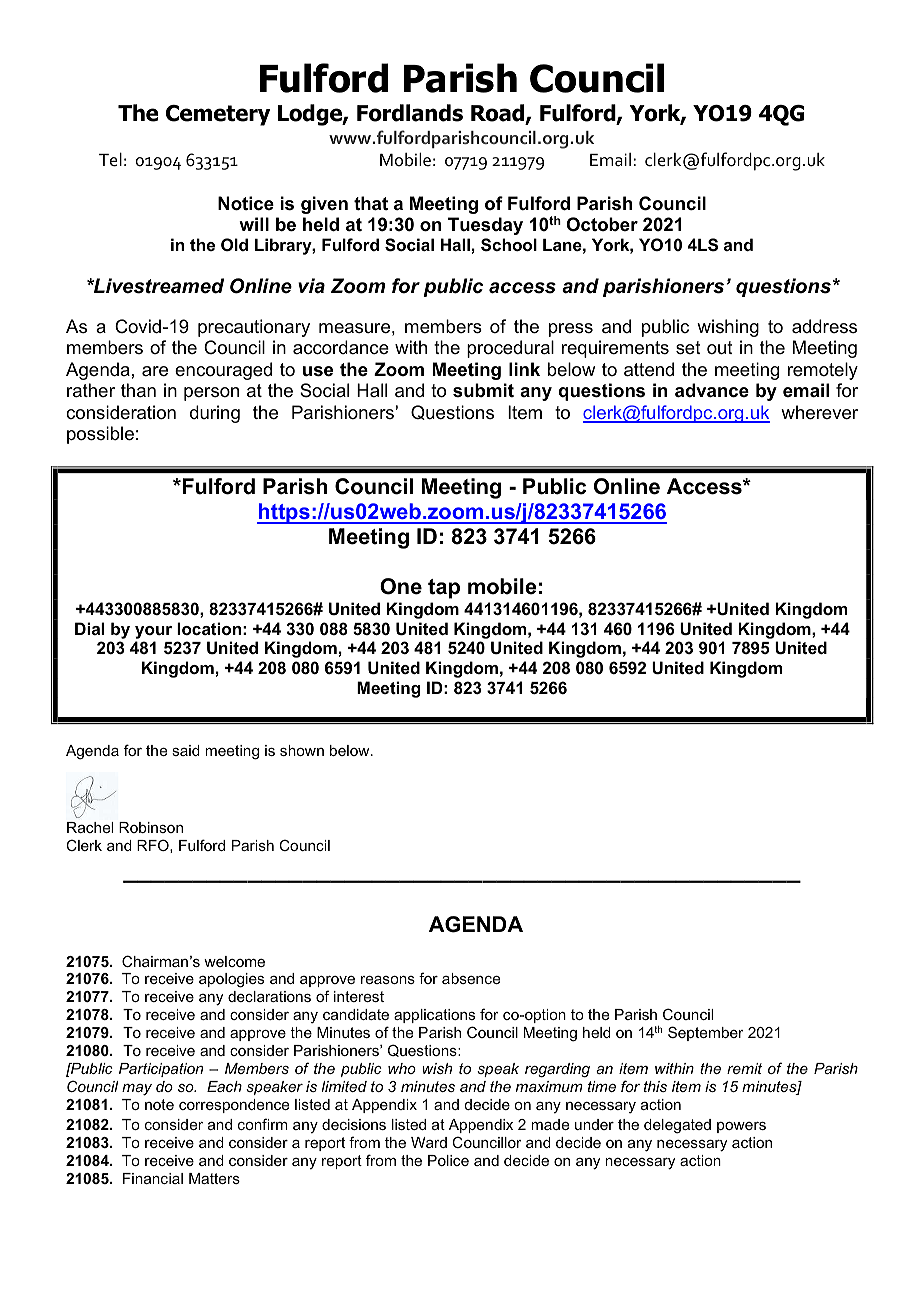 This screenshot has width=924, height=1308. What do you see at coordinates (302, 750) in the screenshot?
I see `shown` at bounding box center [302, 750].
